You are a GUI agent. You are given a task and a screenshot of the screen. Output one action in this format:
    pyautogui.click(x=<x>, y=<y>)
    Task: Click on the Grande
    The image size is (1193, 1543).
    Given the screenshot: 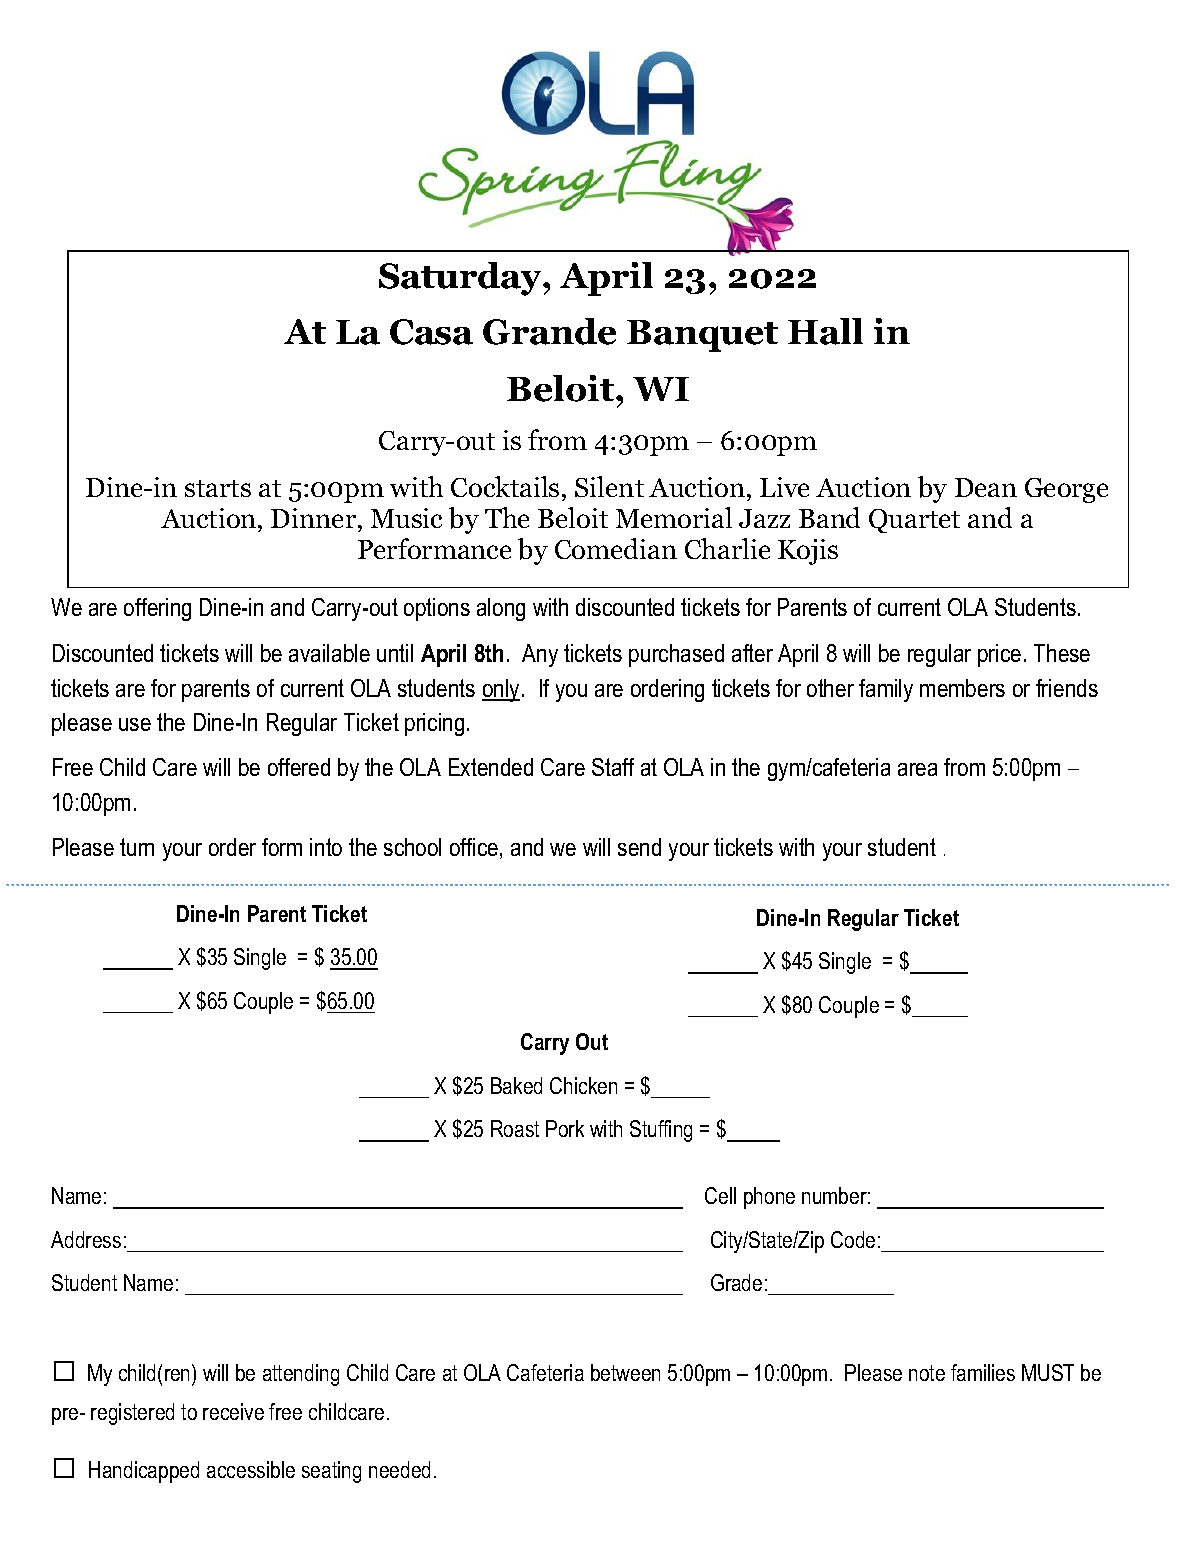 What is the action you would take?
    pyautogui.click(x=549, y=331)
